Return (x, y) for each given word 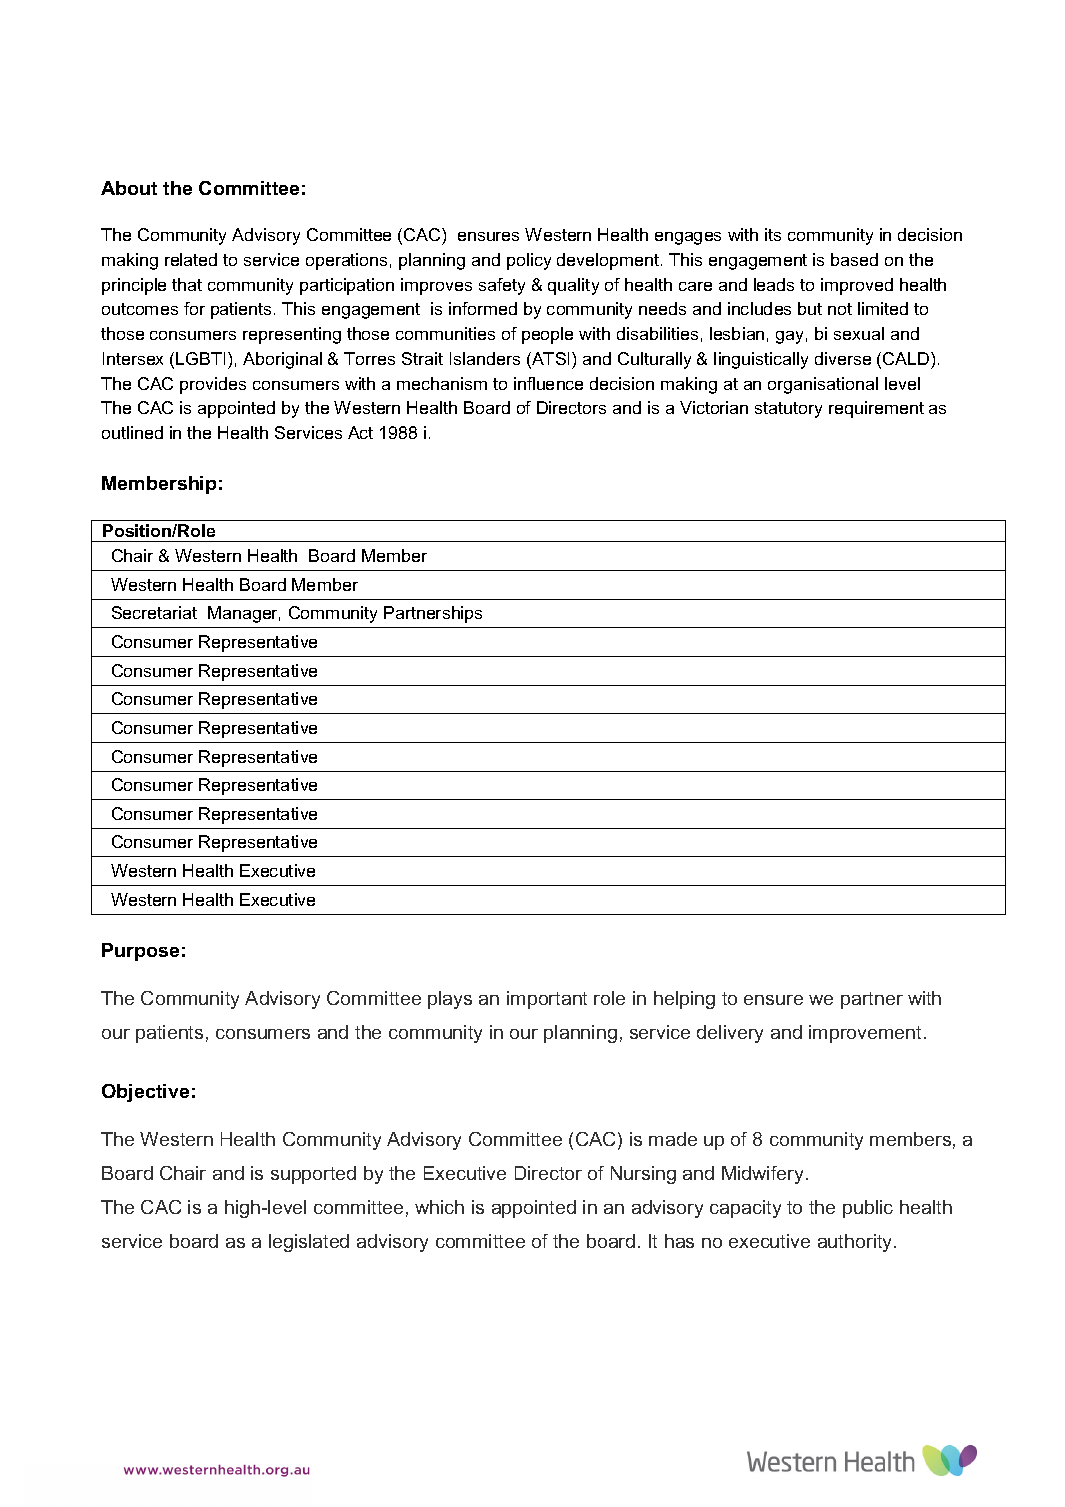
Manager (244, 614)
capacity (745, 1209)
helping (684, 1000)
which (439, 1207)
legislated (309, 1243)
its (773, 234)
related (191, 259)
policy (529, 261)
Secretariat (154, 612)
